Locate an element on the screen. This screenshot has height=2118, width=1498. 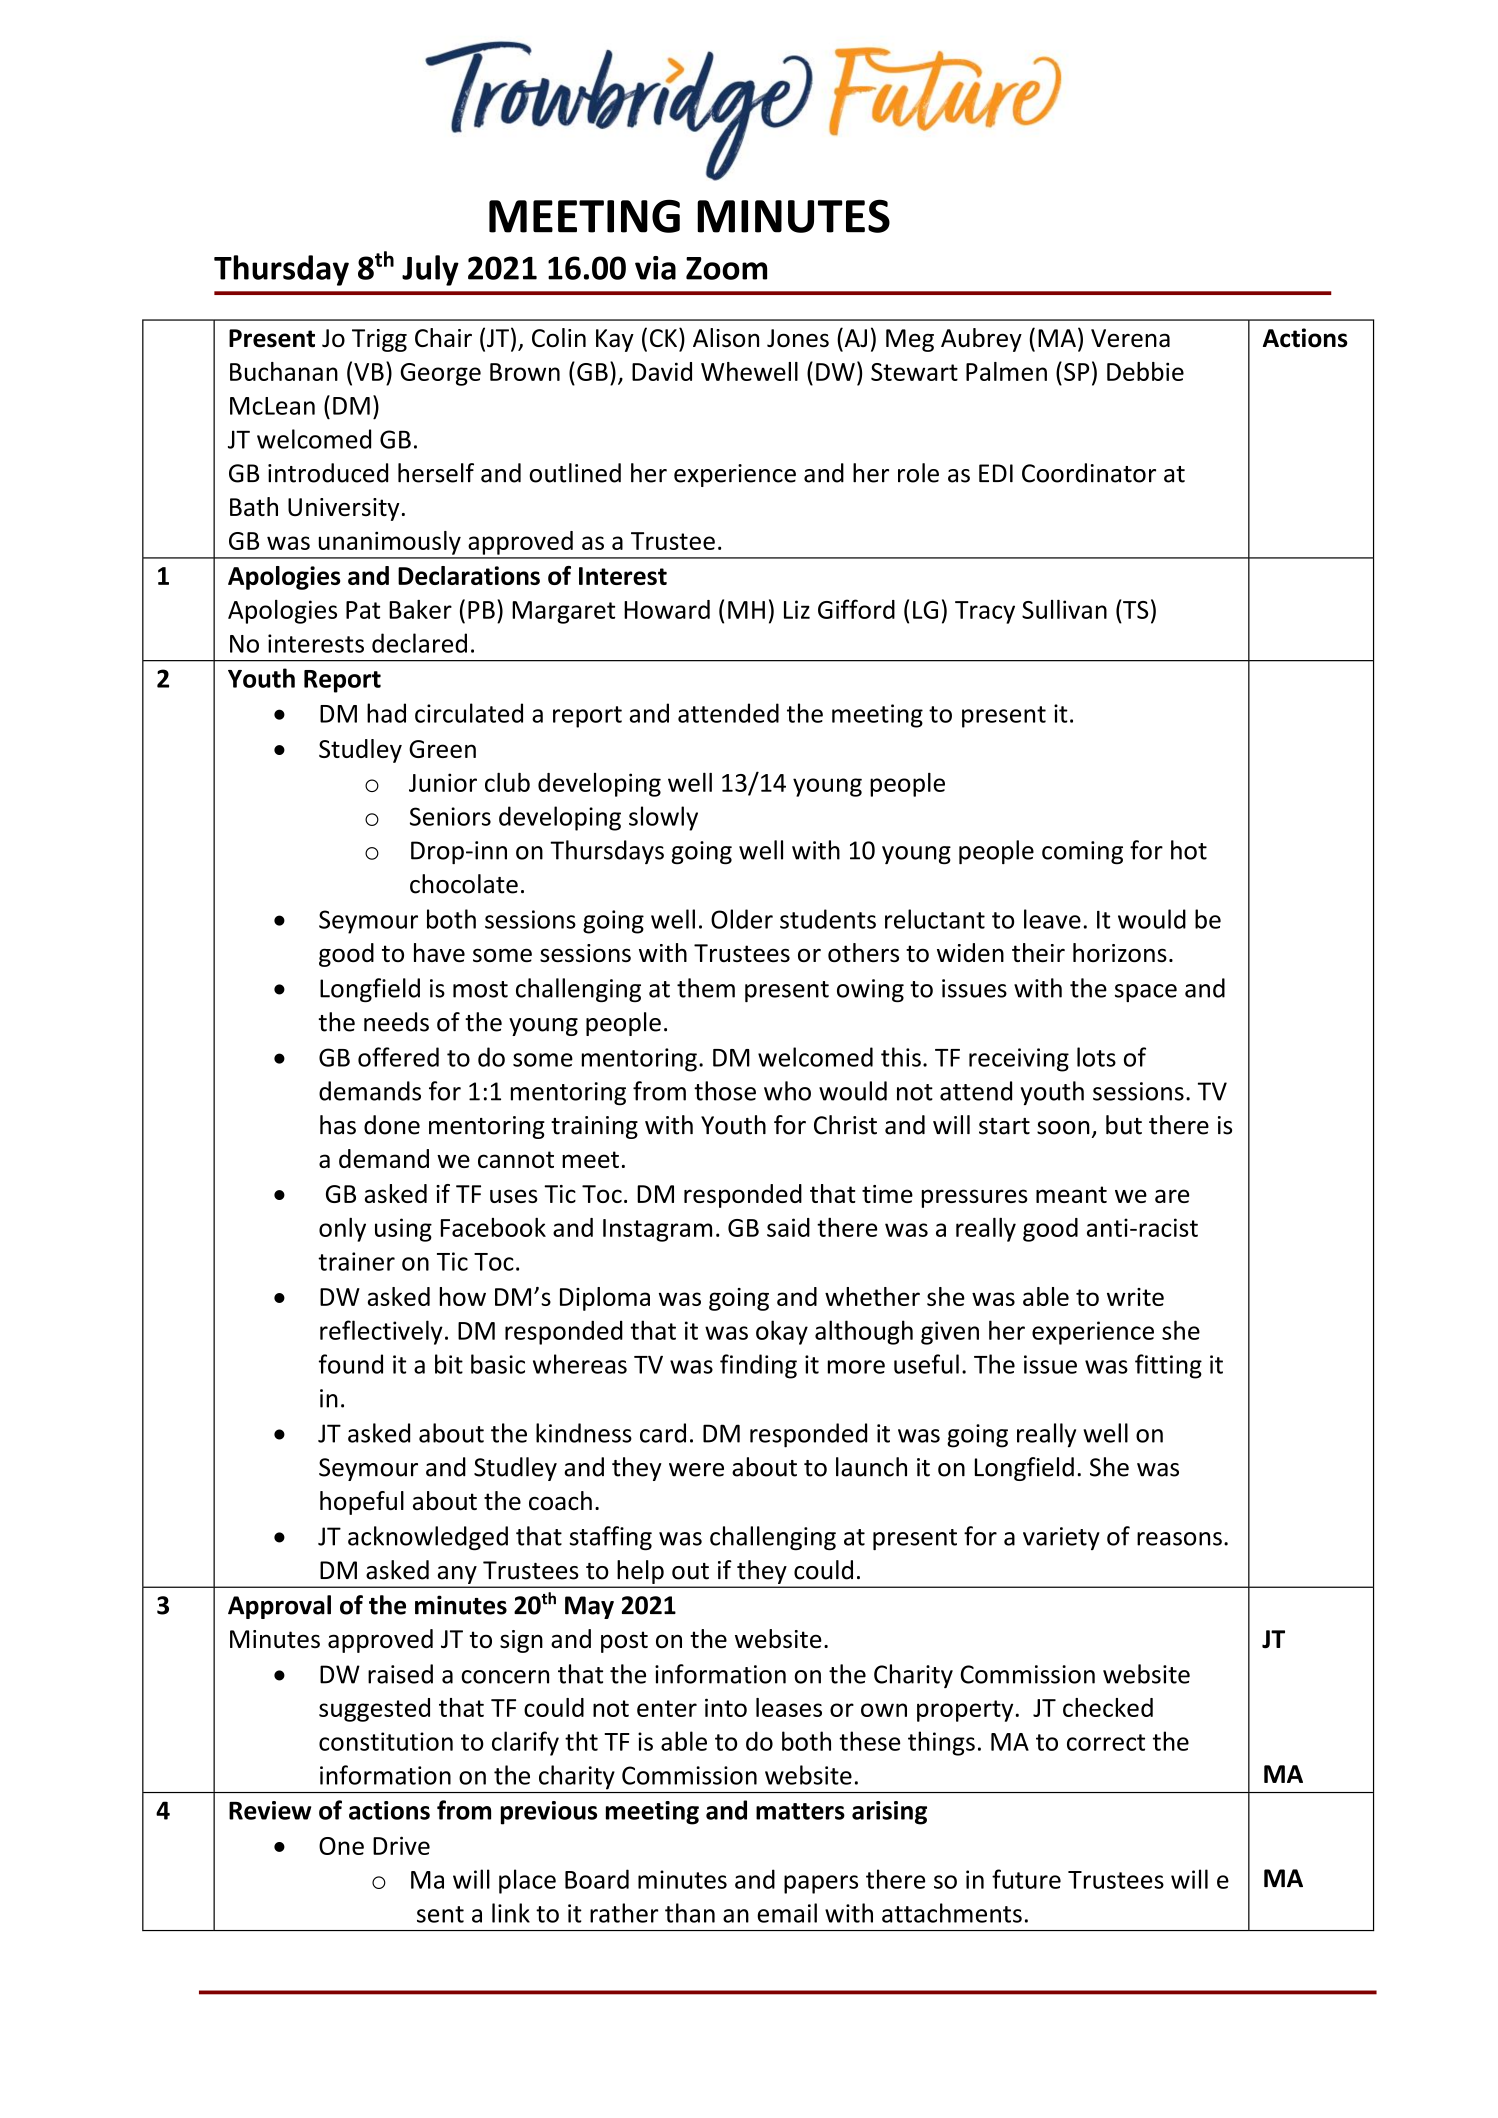
Howard is located at coordinates (667, 609).
